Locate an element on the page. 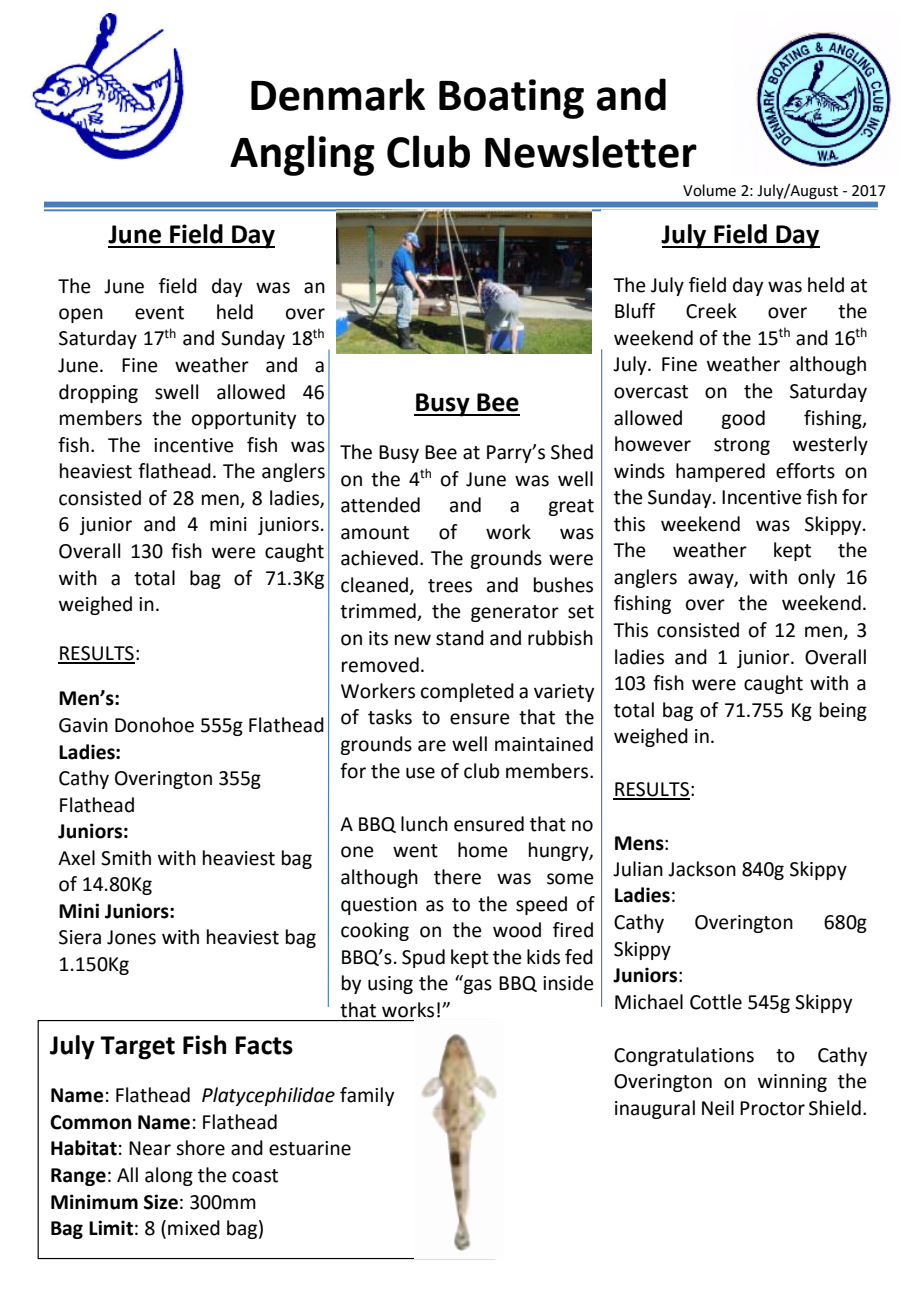  Jackson is located at coordinates (702, 869).
